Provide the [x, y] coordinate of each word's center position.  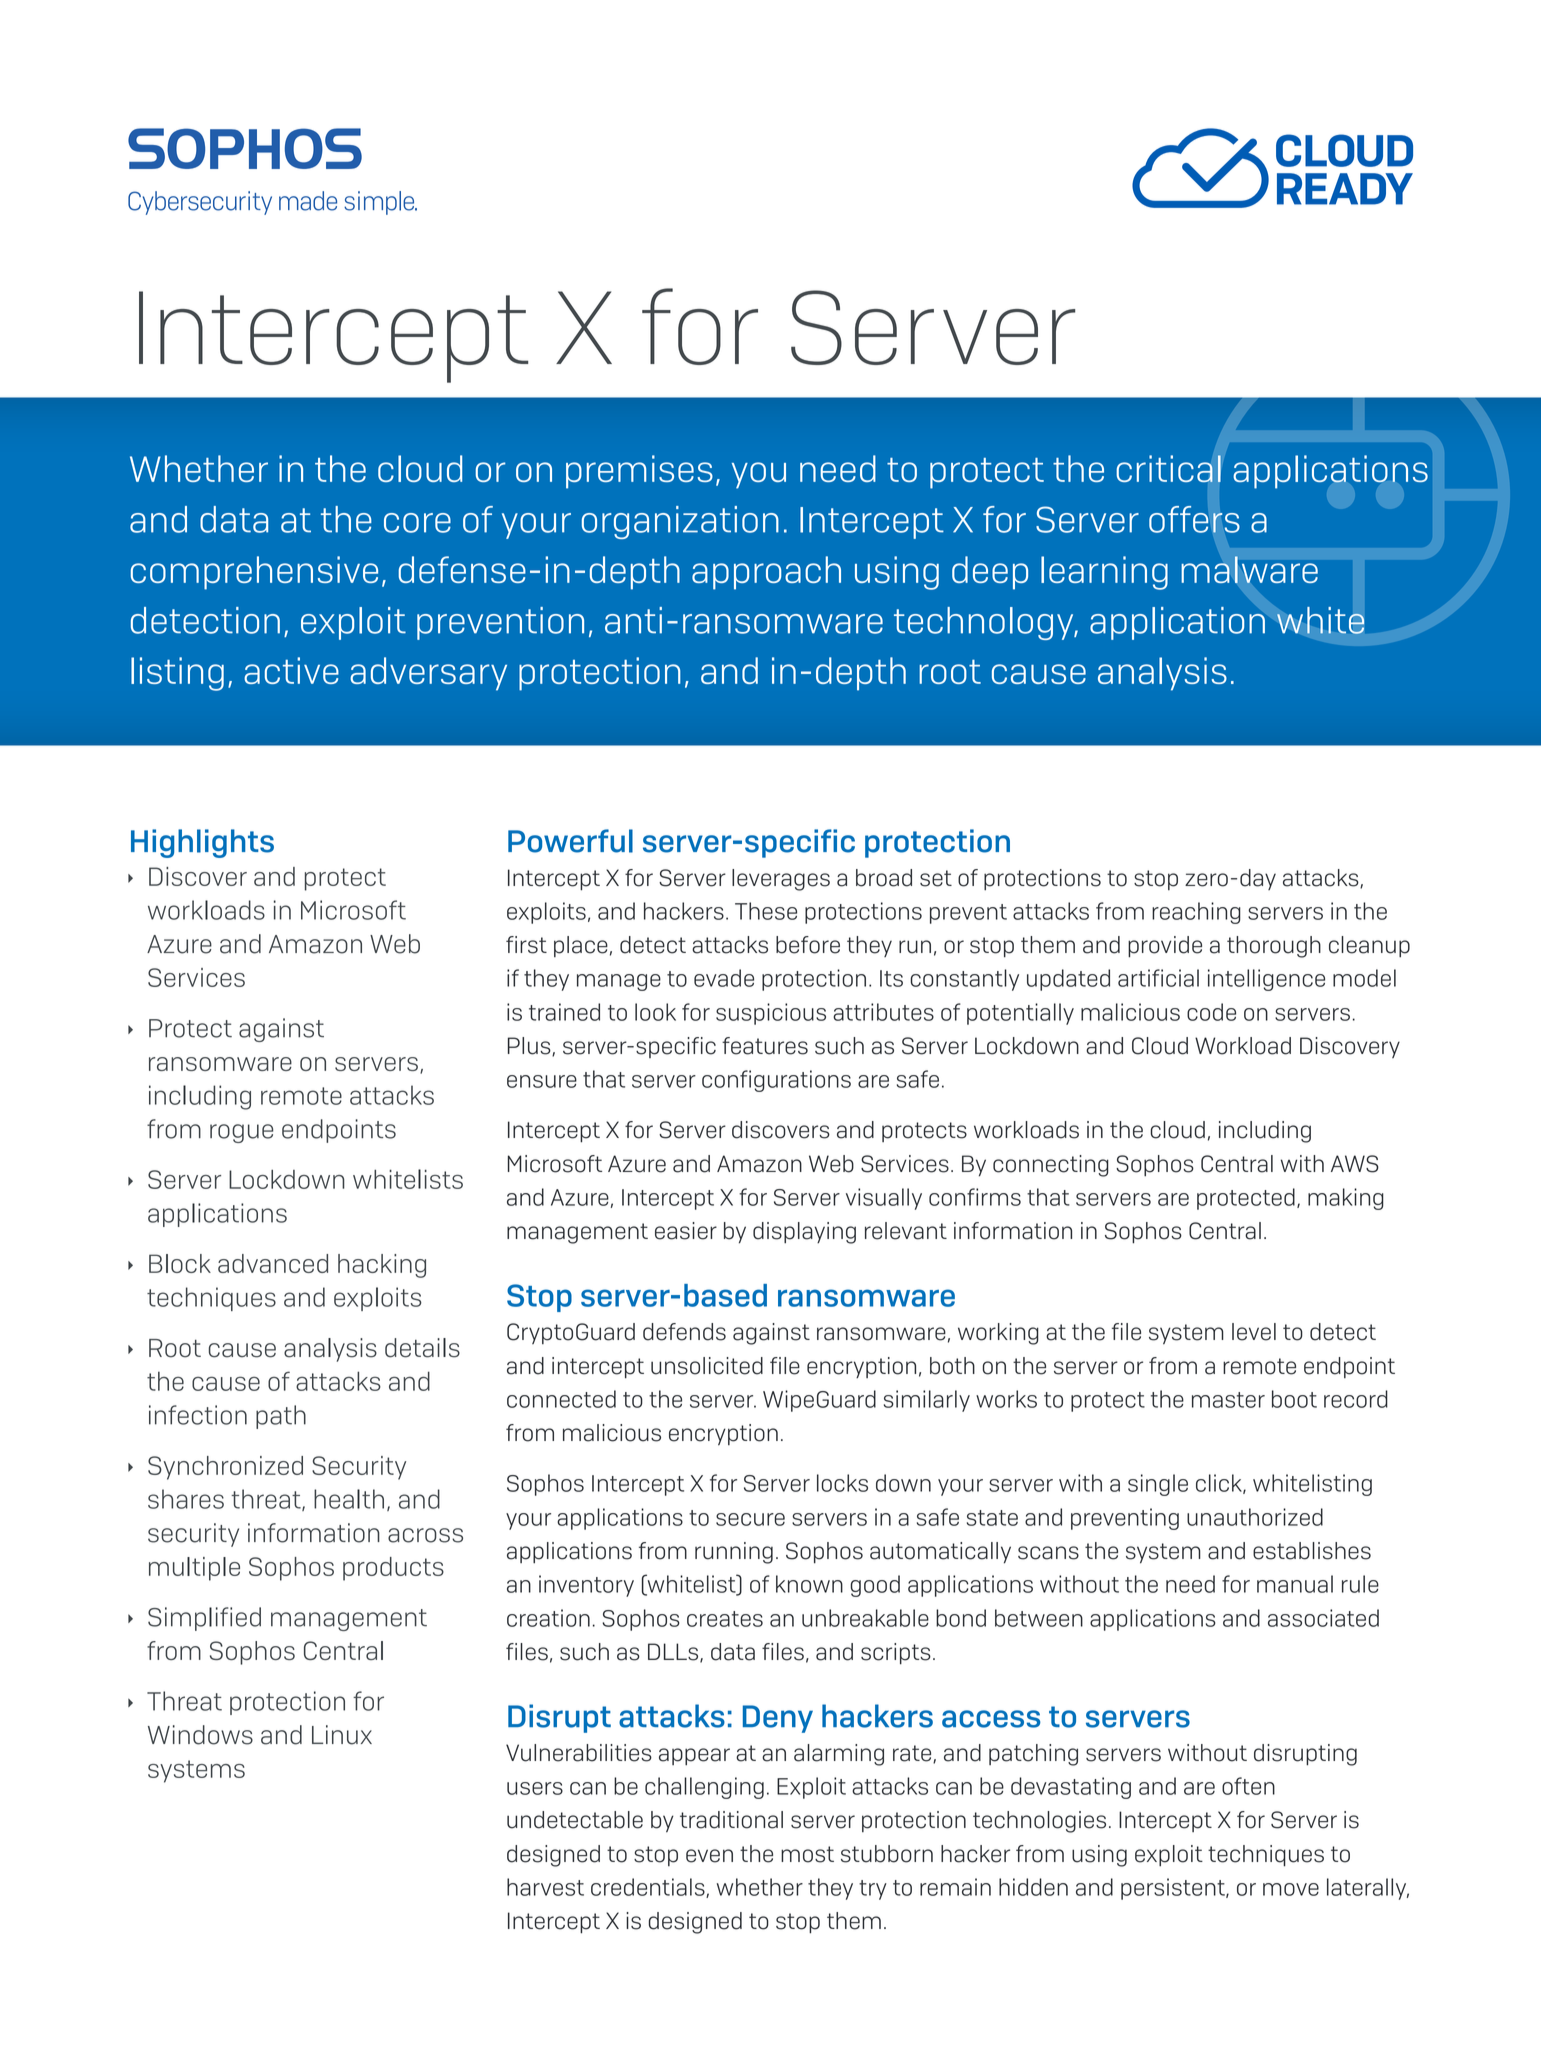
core [417, 523]
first [526, 945]
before [808, 945]
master [1228, 1400]
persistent [1174, 1889]
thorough [1274, 947]
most [807, 1854]
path [281, 1417]
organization [680, 522]
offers [1194, 519]
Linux [342, 1735]
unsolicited [707, 1366]
